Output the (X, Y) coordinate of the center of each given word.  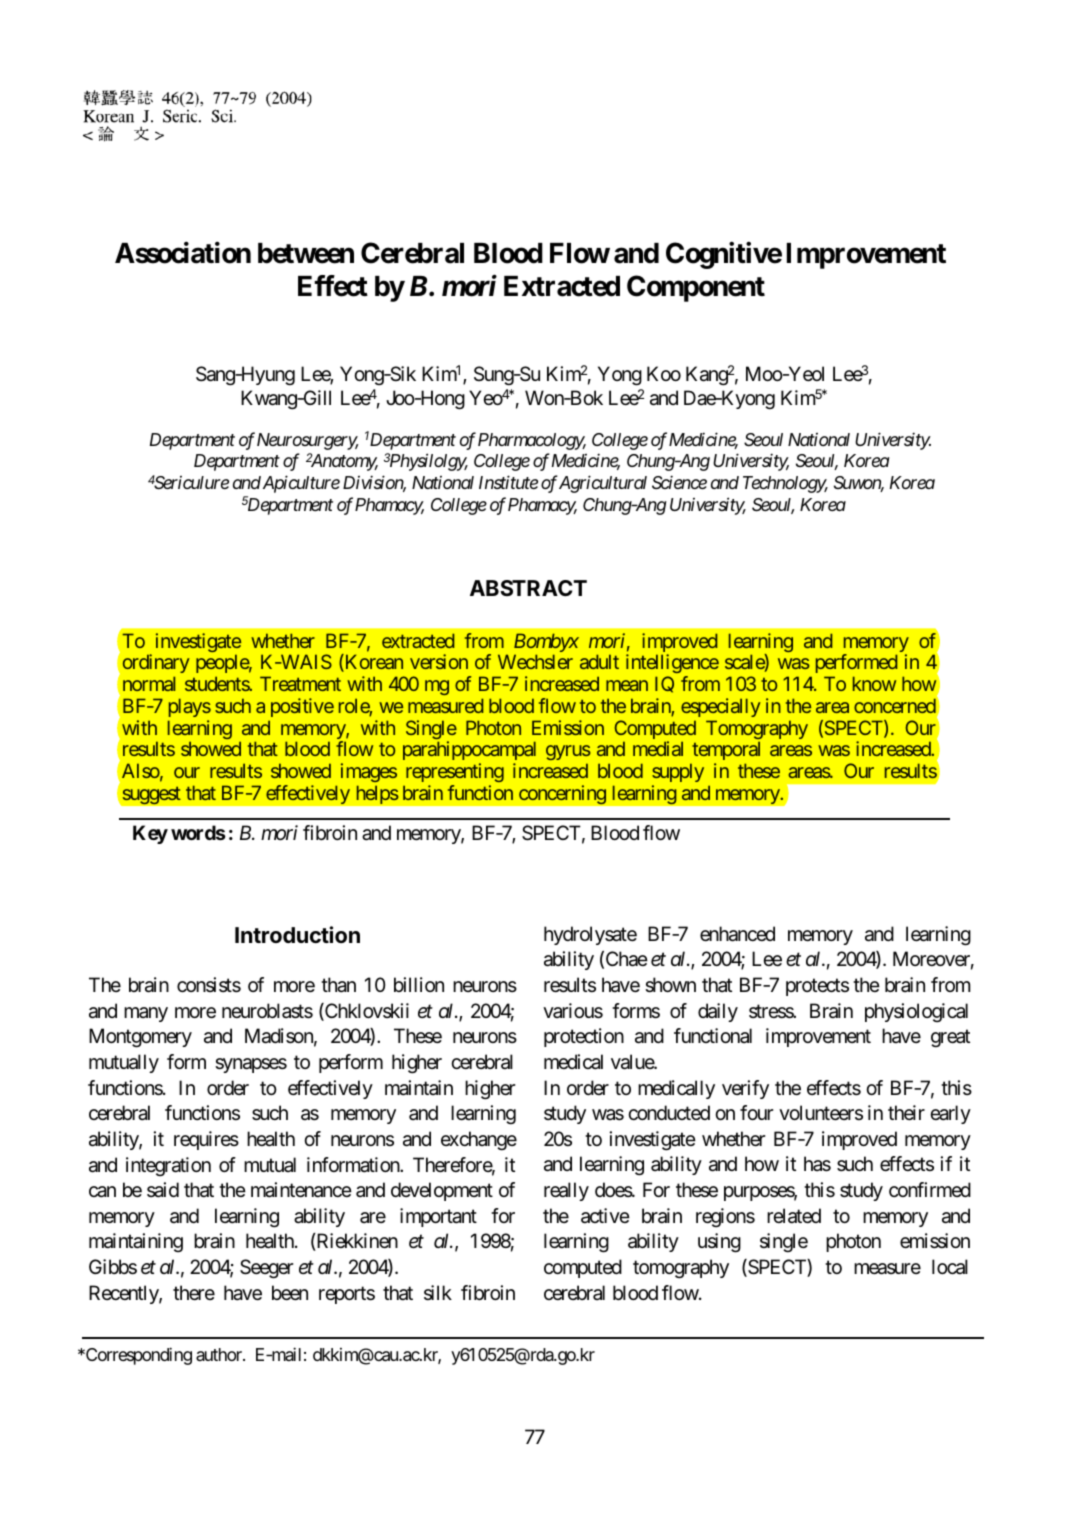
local (950, 1267)
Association (183, 253)
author (220, 1354)
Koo (664, 373)
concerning (562, 795)
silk (438, 1292)
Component (696, 288)
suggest (151, 795)
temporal (726, 750)
